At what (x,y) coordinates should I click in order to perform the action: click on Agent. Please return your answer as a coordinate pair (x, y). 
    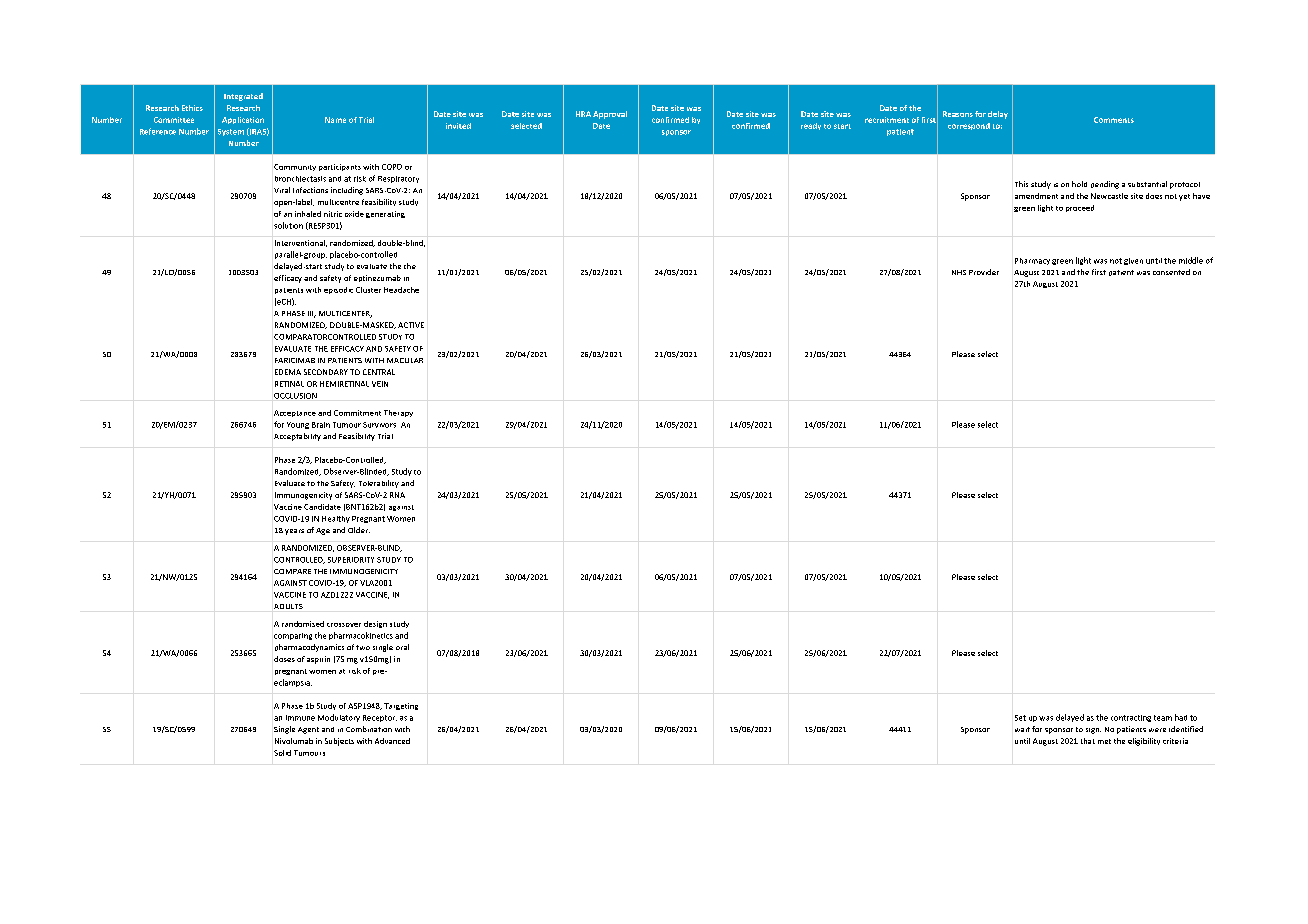
    Looking at the image, I should click on (308, 730).
